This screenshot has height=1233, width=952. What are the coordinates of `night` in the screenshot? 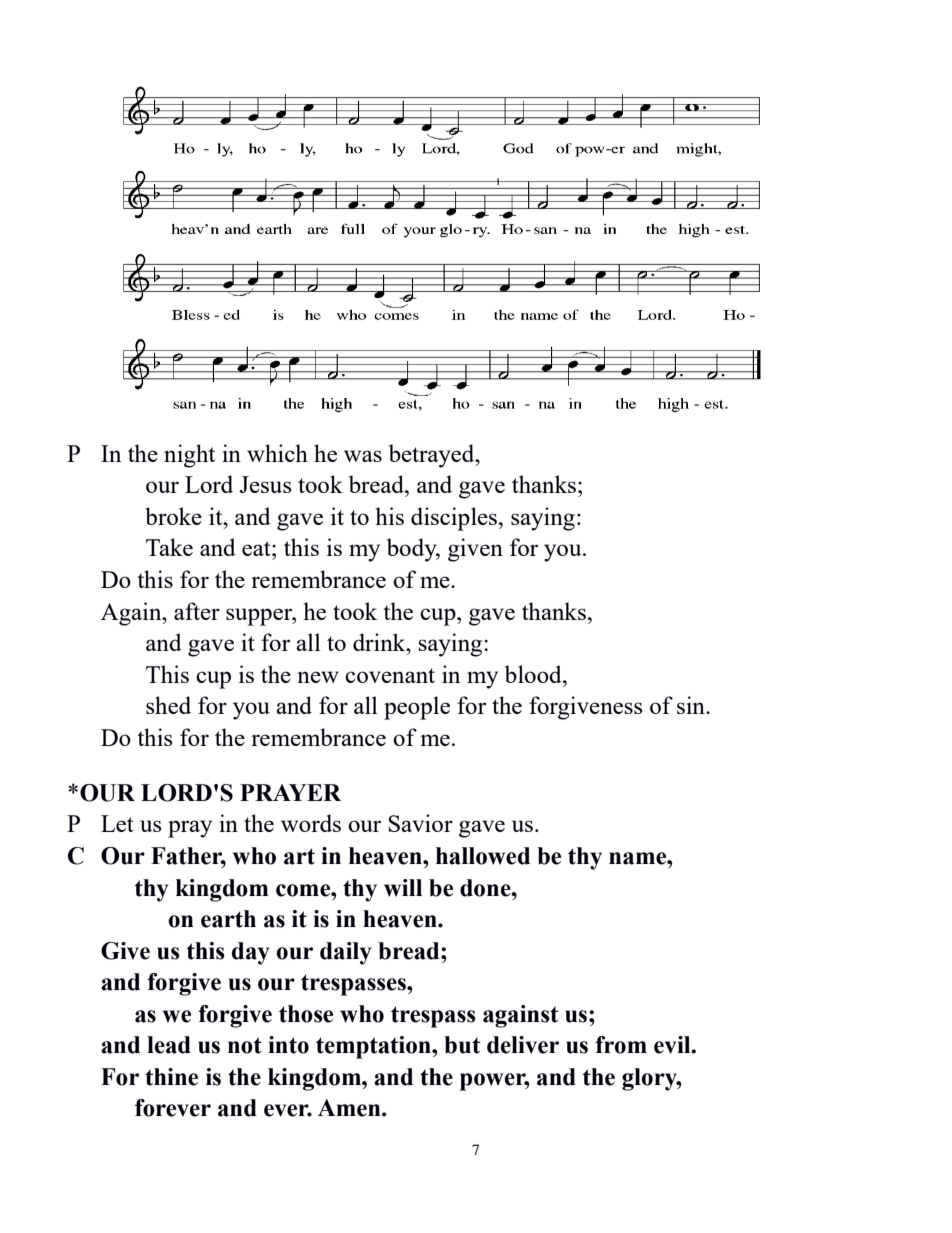 It's located at (189, 456).
